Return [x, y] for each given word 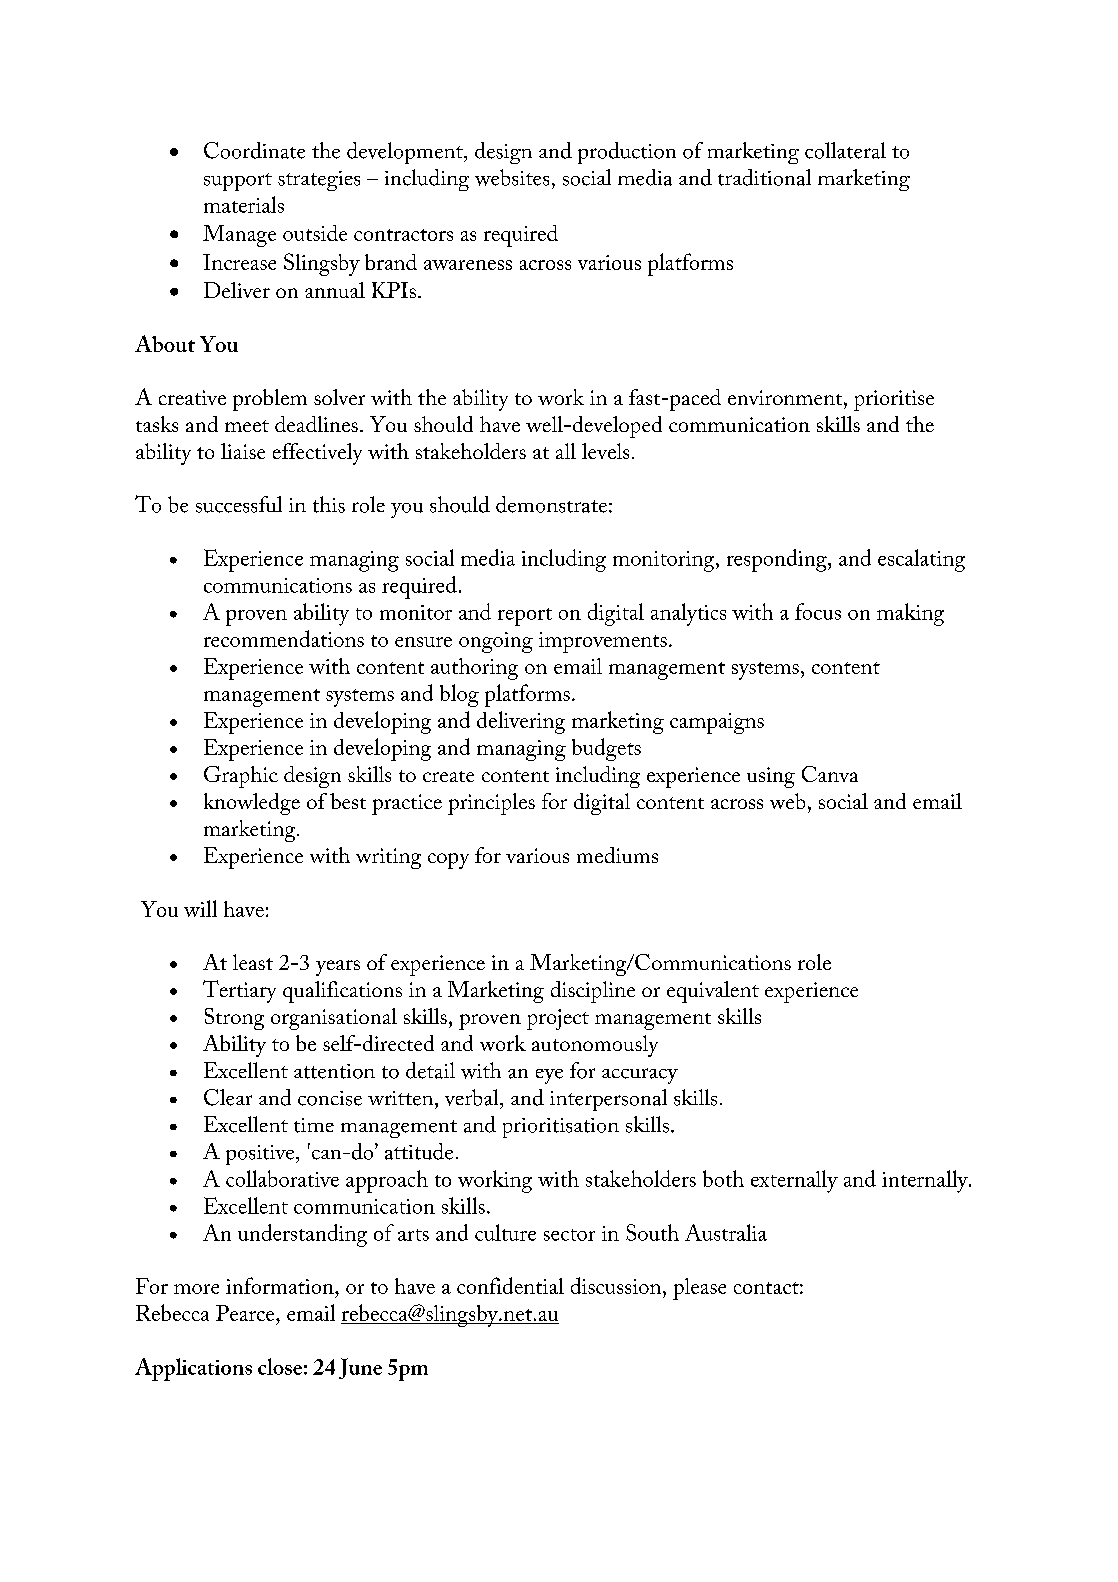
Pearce [246, 1313]
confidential [510, 1285]
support [238, 182]
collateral [845, 150]
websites [512, 177]
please [699, 1289]
